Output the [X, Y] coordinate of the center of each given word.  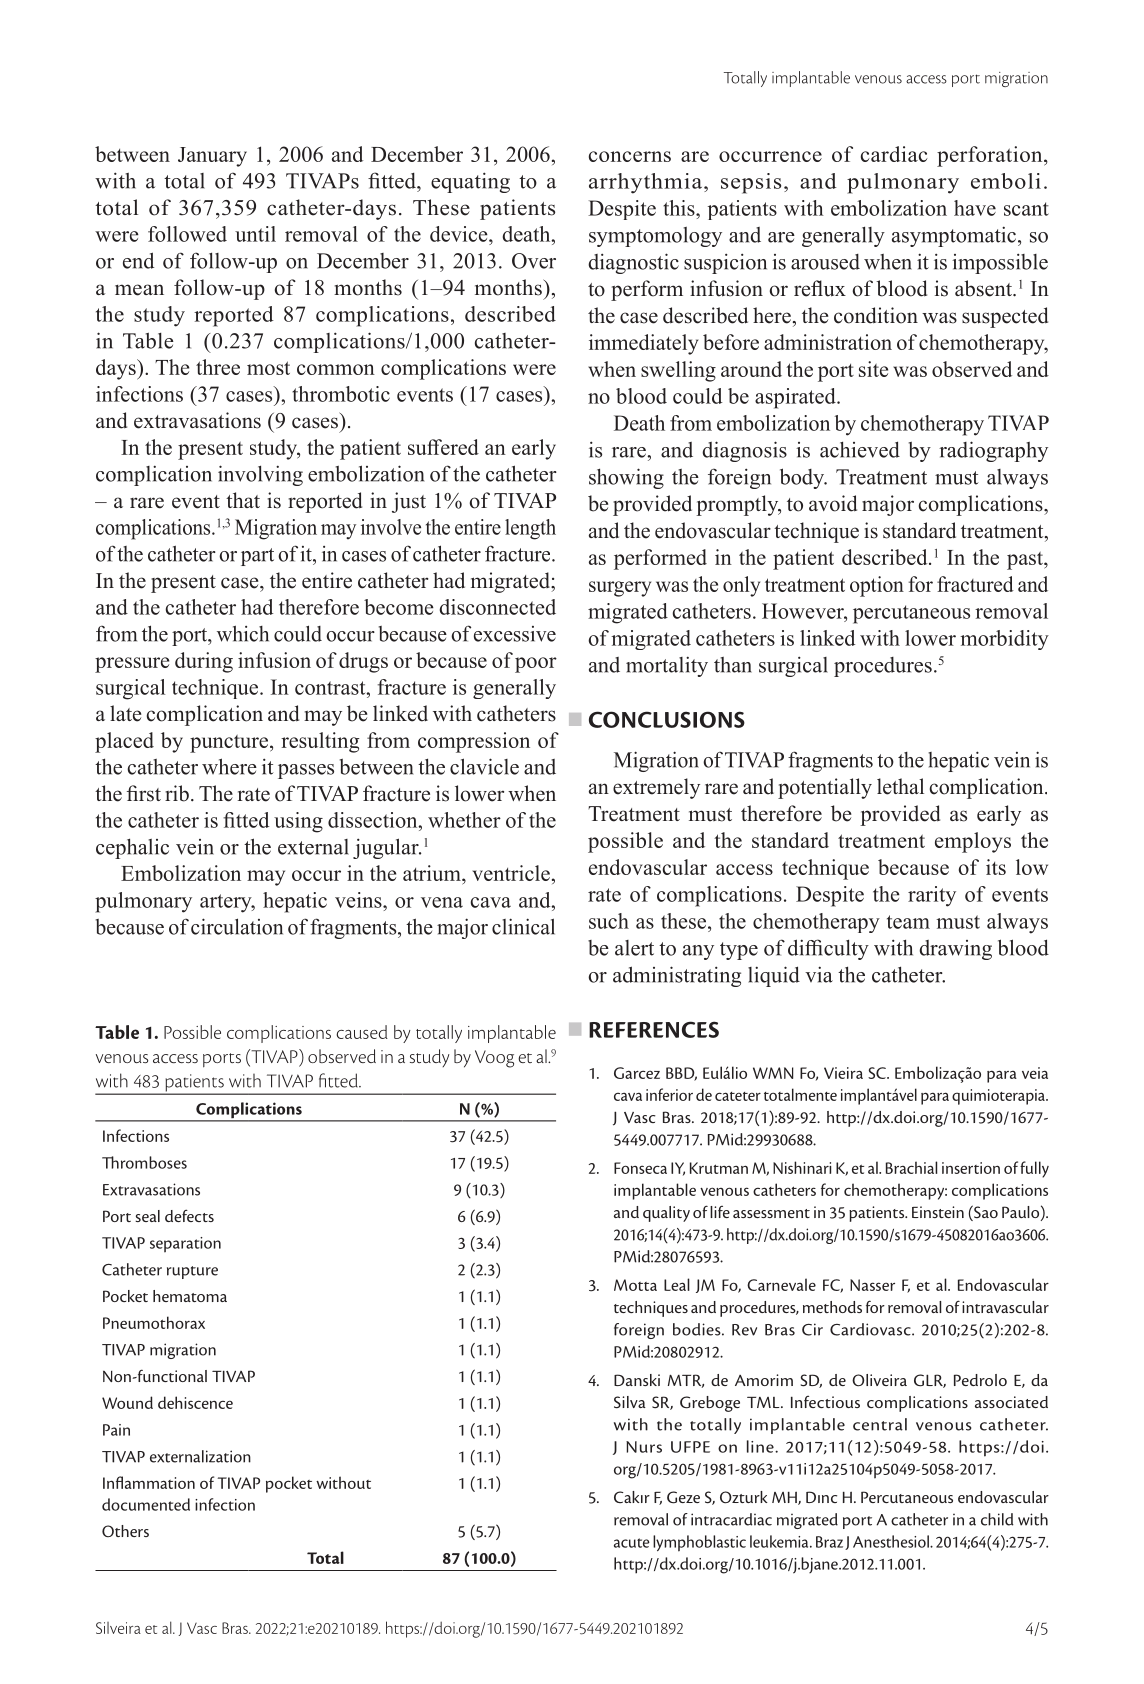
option [877, 586]
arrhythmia [645, 183]
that [243, 500]
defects [189, 1215]
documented [146, 1504]
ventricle [511, 873]
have [975, 208]
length [530, 529]
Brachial [912, 1167]
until [255, 234]
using [298, 822]
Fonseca [640, 1168]
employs [973, 842]
